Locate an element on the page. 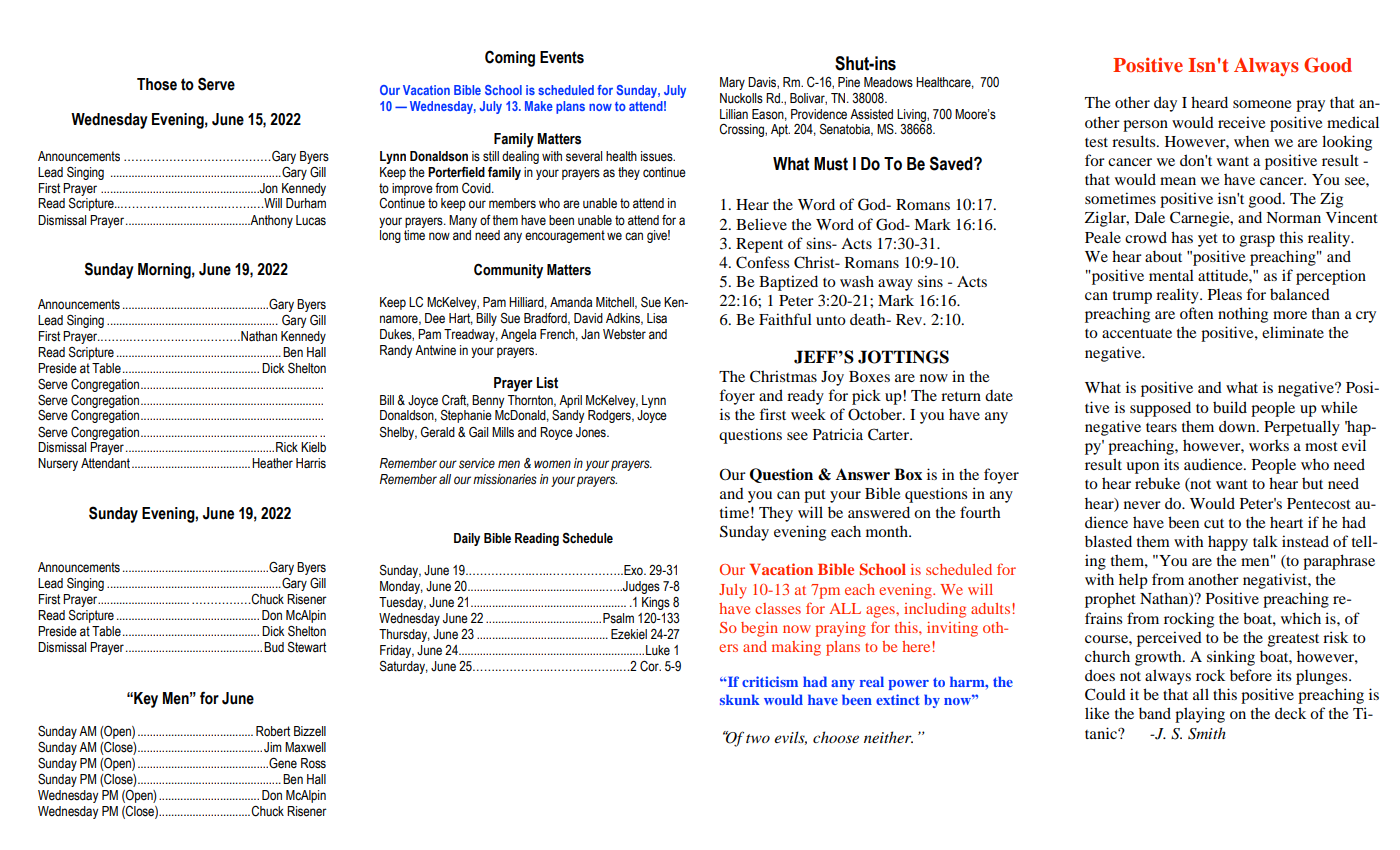 This document has height=850, width=1400. build is located at coordinates (1230, 407).
